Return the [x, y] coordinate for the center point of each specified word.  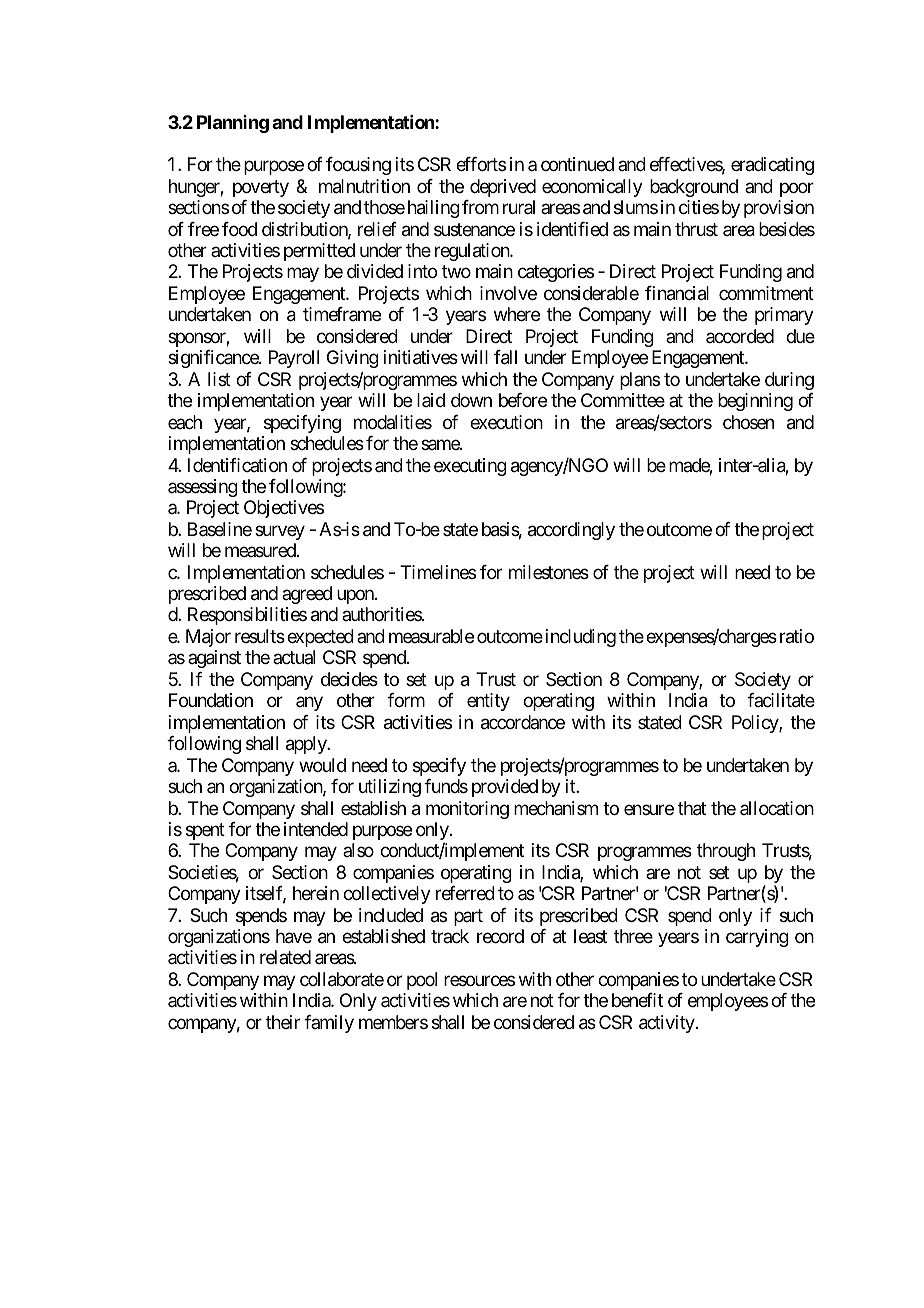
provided [505, 788]
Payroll [294, 359]
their [283, 1022]
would [322, 765]
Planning [233, 124]
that [692, 808]
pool [422, 981]
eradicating [772, 166]
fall [505, 357]
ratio [795, 636]
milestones [549, 572]
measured [261, 550]
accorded [740, 336]
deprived [503, 188]
